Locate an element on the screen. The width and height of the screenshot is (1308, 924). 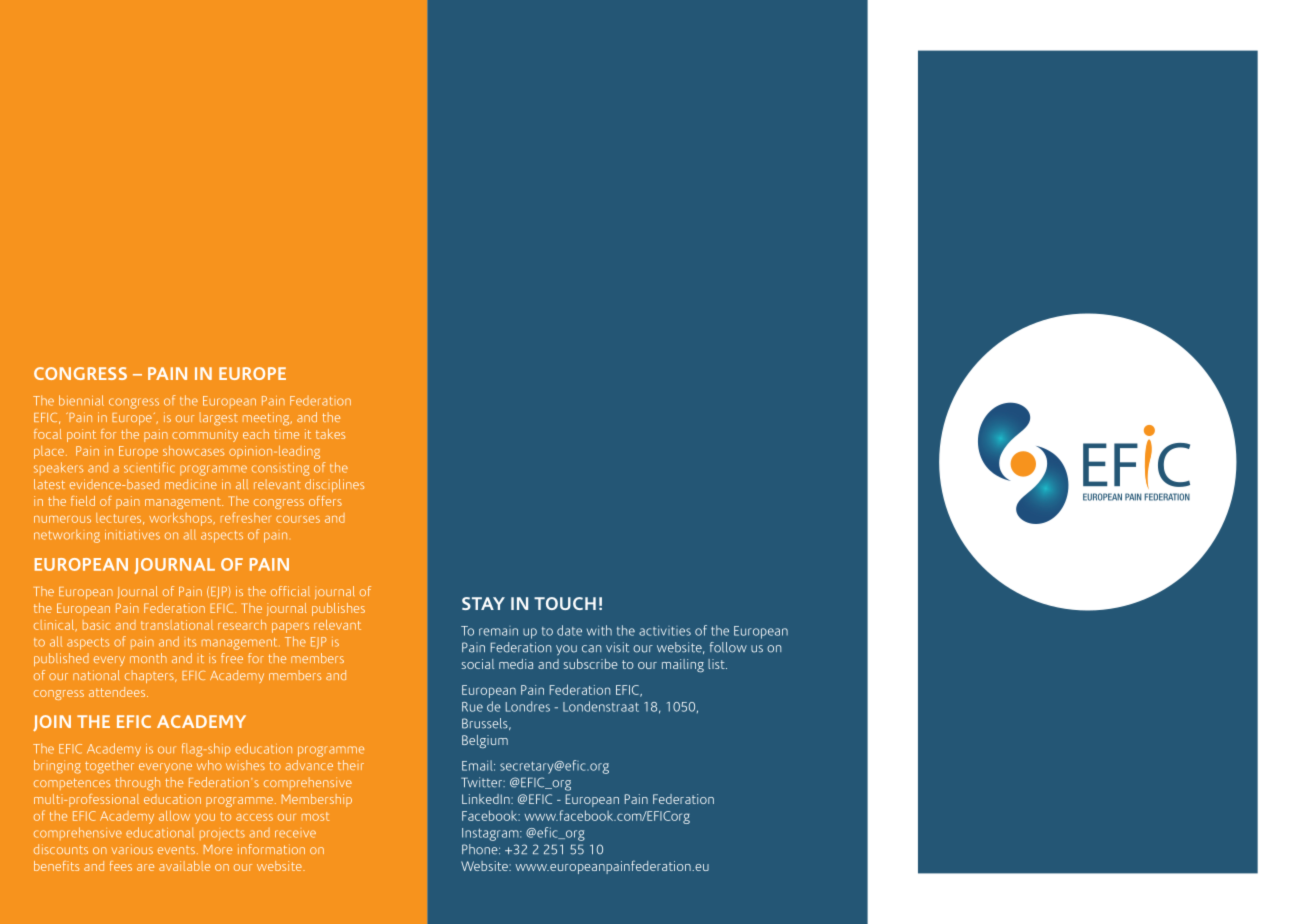
takes is located at coordinates (330, 434).
